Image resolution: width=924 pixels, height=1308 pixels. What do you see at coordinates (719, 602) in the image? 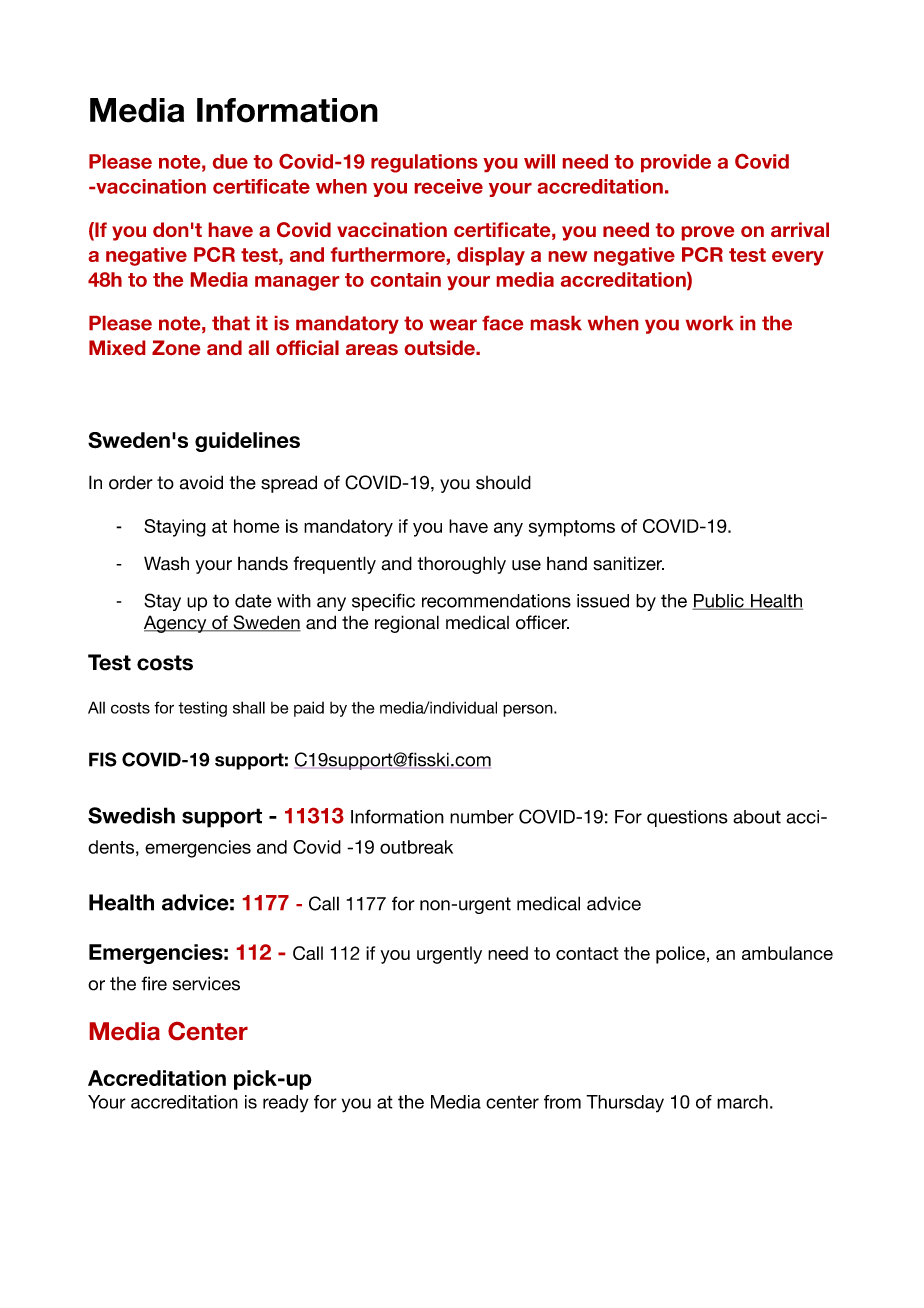
I see `Public` at bounding box center [719, 602].
